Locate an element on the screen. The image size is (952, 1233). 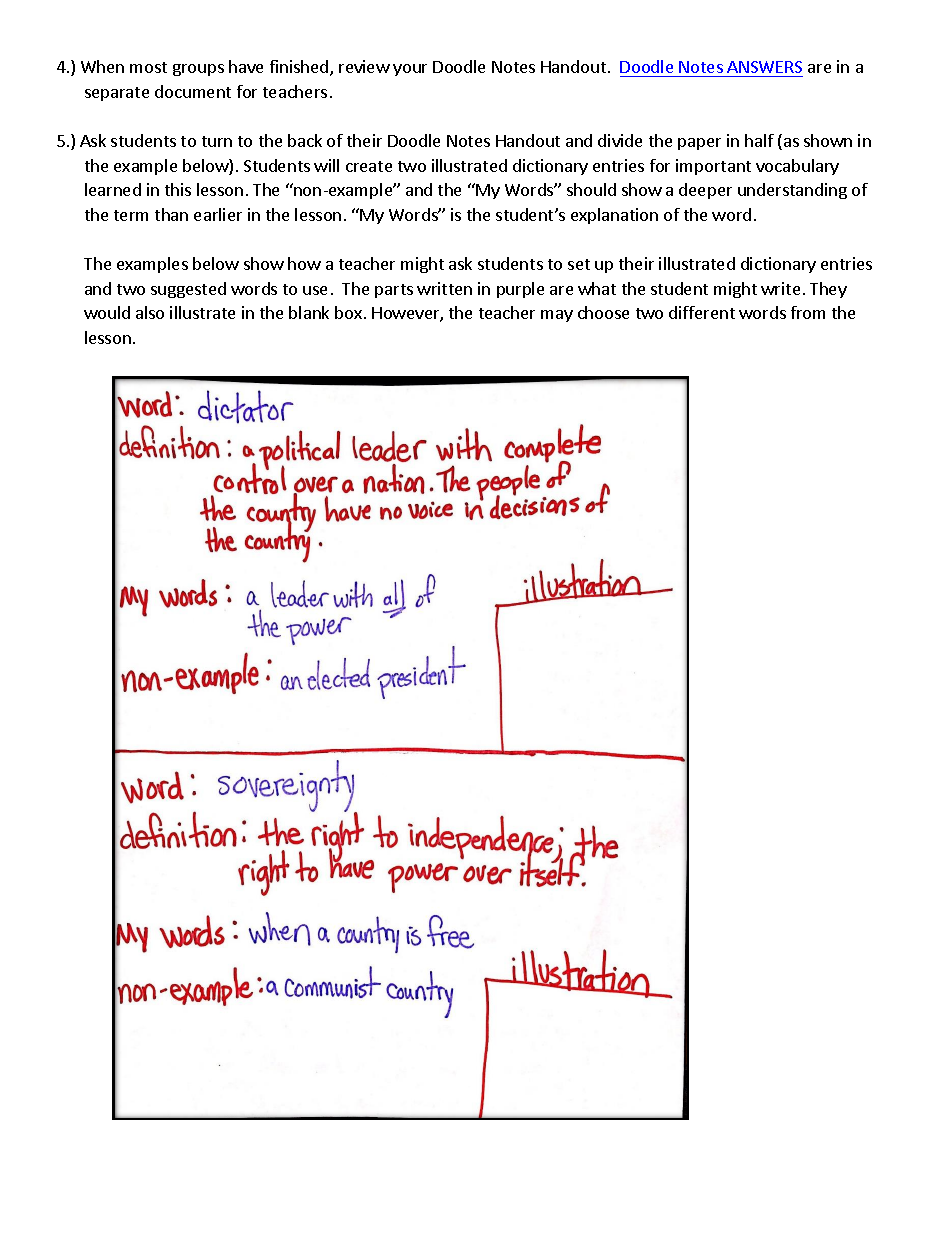
deeper is located at coordinates (705, 191).
